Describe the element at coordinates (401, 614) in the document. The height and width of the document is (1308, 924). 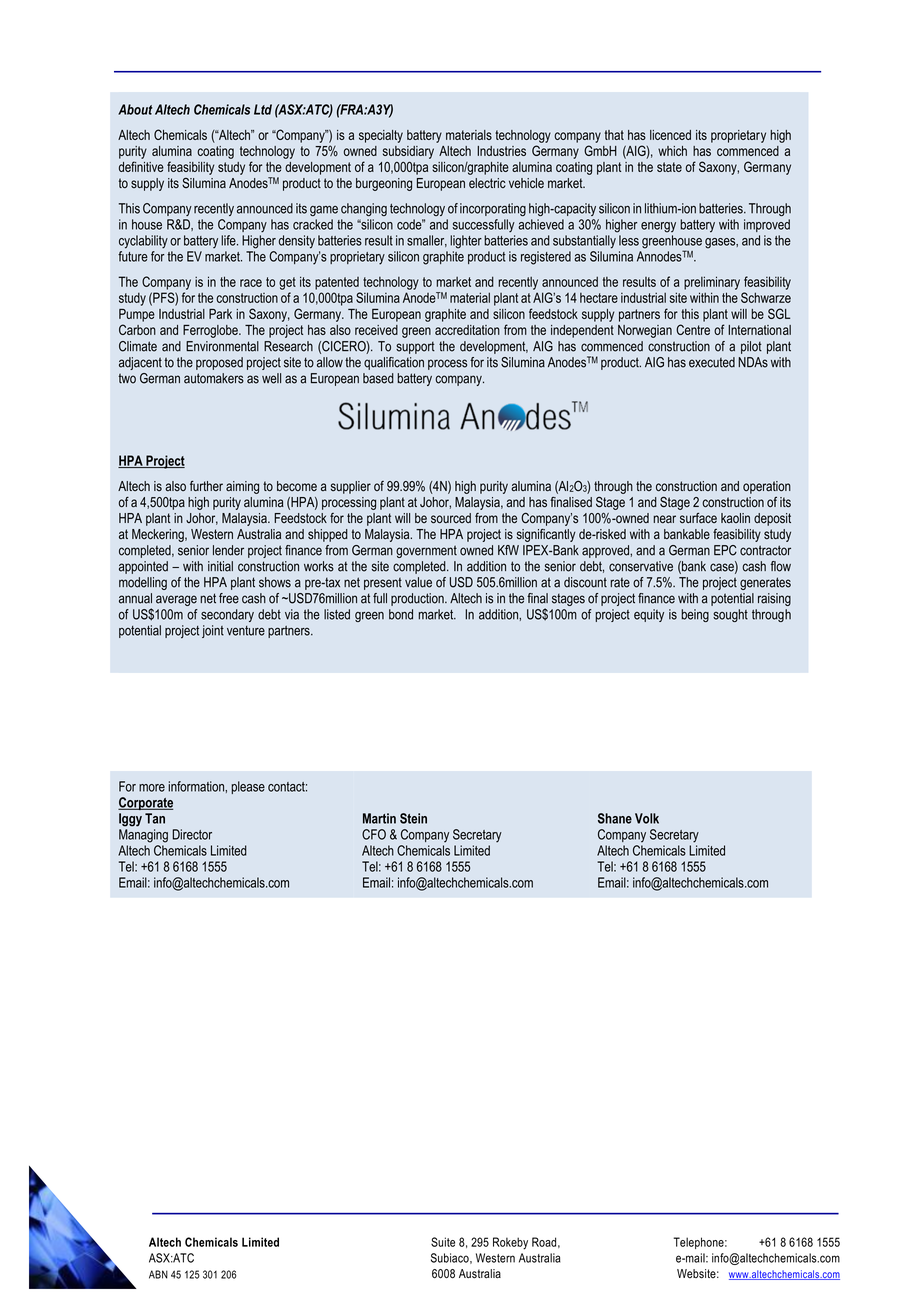
I see `bond` at that location.
